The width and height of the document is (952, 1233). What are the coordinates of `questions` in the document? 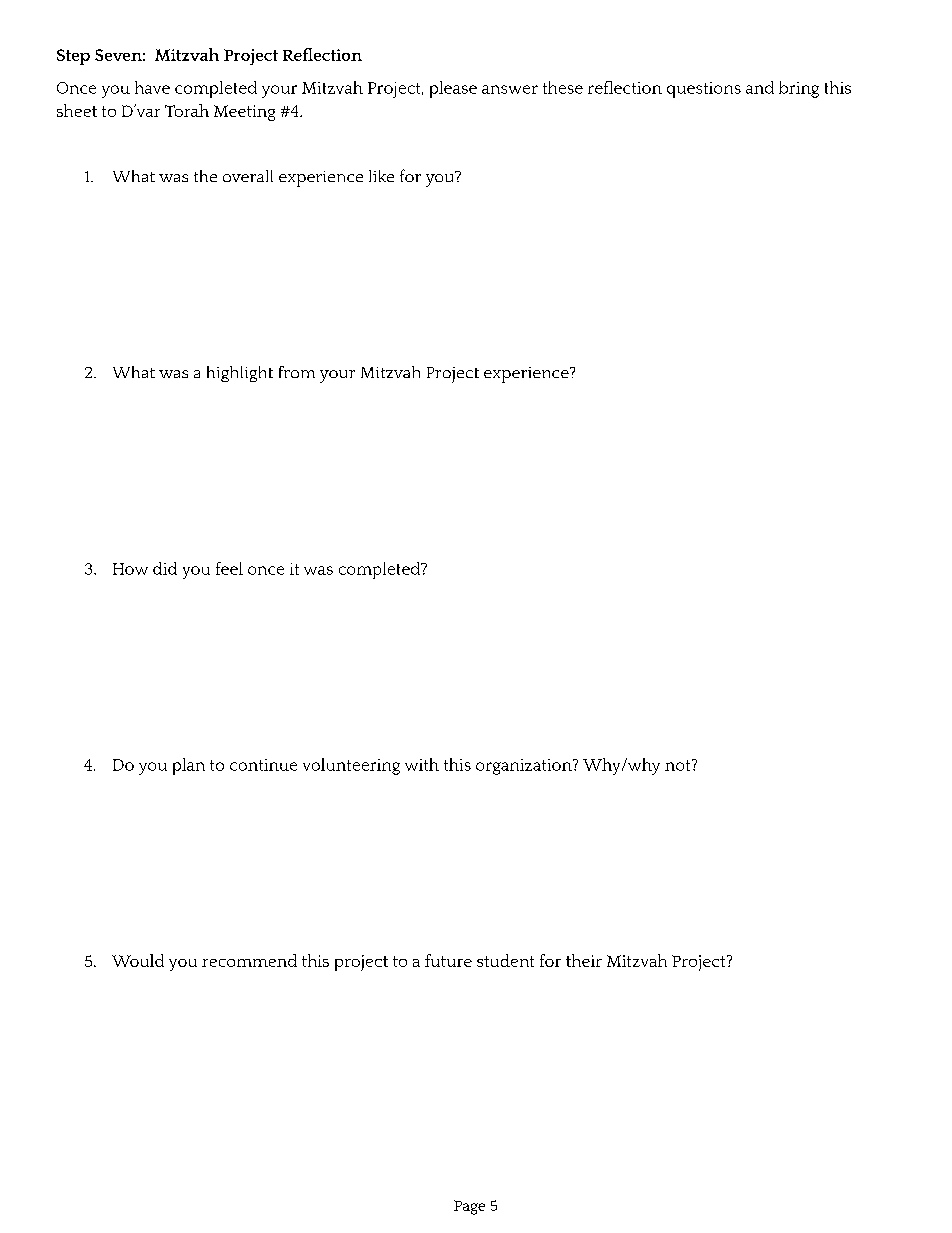 It's located at (704, 90).
